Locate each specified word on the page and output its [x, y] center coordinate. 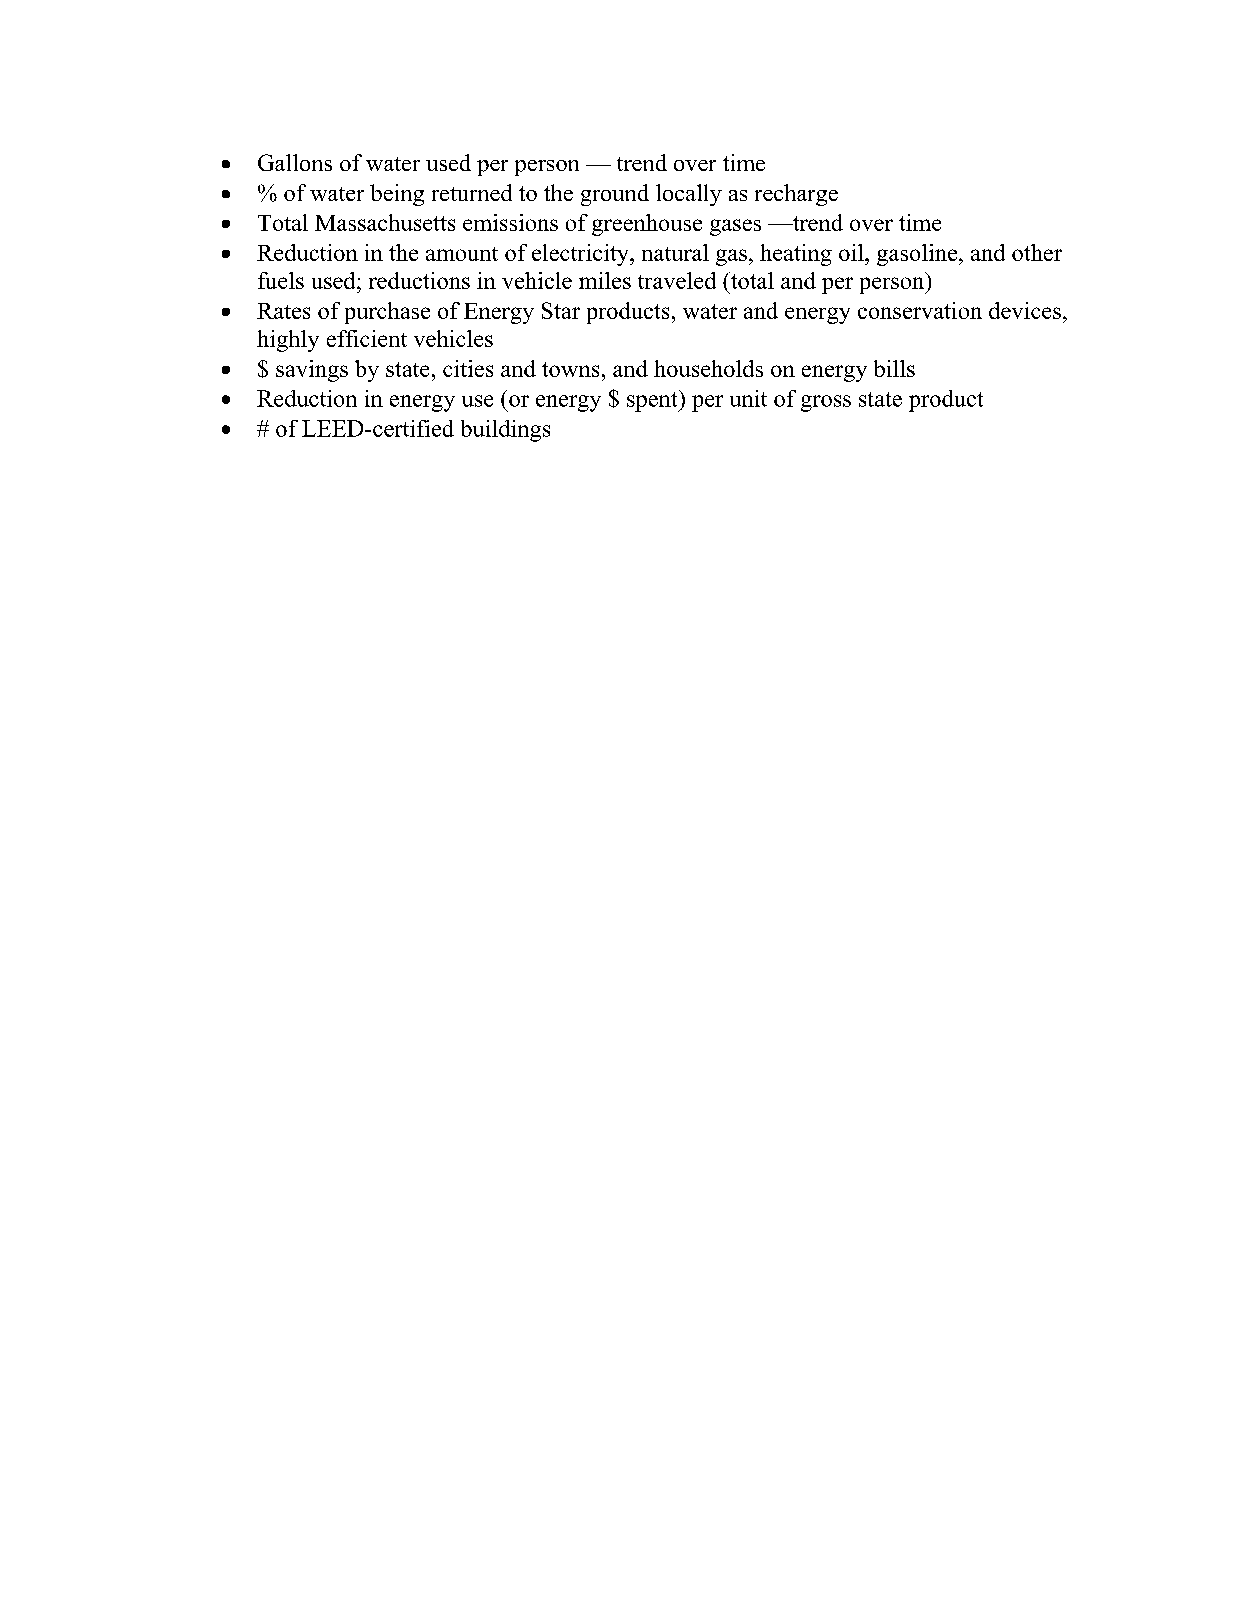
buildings [505, 431]
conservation [920, 310]
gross [826, 403]
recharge [796, 195]
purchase [387, 313]
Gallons [295, 162]
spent [653, 401]
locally [689, 195]
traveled [677, 280]
